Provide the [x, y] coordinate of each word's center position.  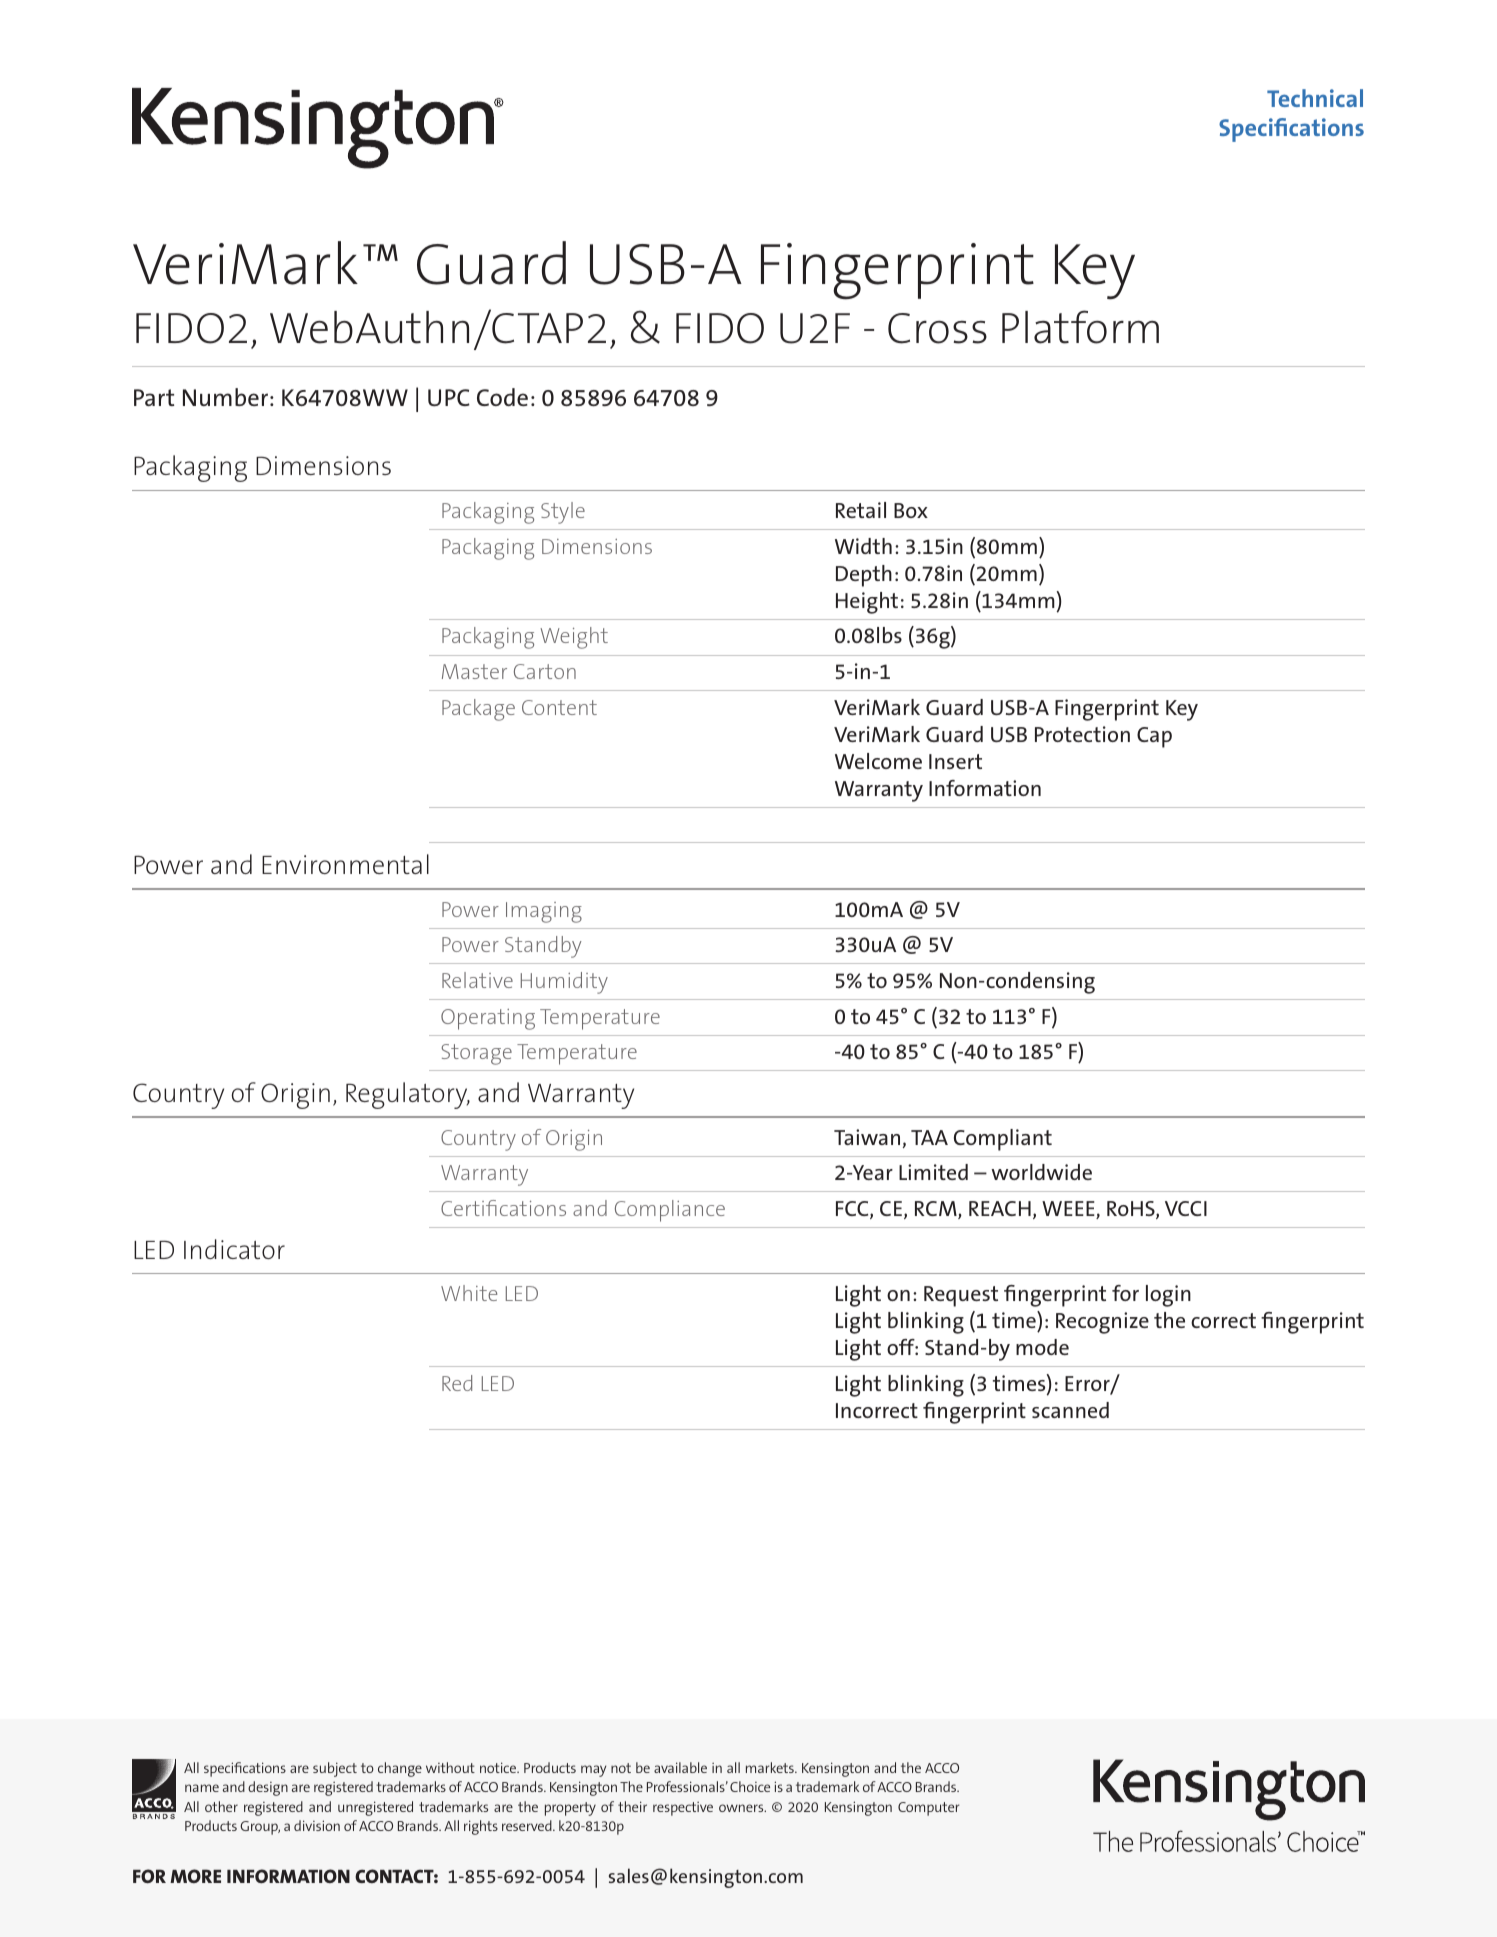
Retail [861, 510]
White [469, 1293]
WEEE [1069, 1210]
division [317, 1825]
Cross [937, 328]
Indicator [234, 1249]
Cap [1154, 737]
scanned [1070, 1410]
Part [154, 397]
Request [961, 1296]
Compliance [670, 1211]
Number [225, 397]
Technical [1315, 98]
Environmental [345, 864]
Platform [1080, 327]
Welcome [878, 761]
